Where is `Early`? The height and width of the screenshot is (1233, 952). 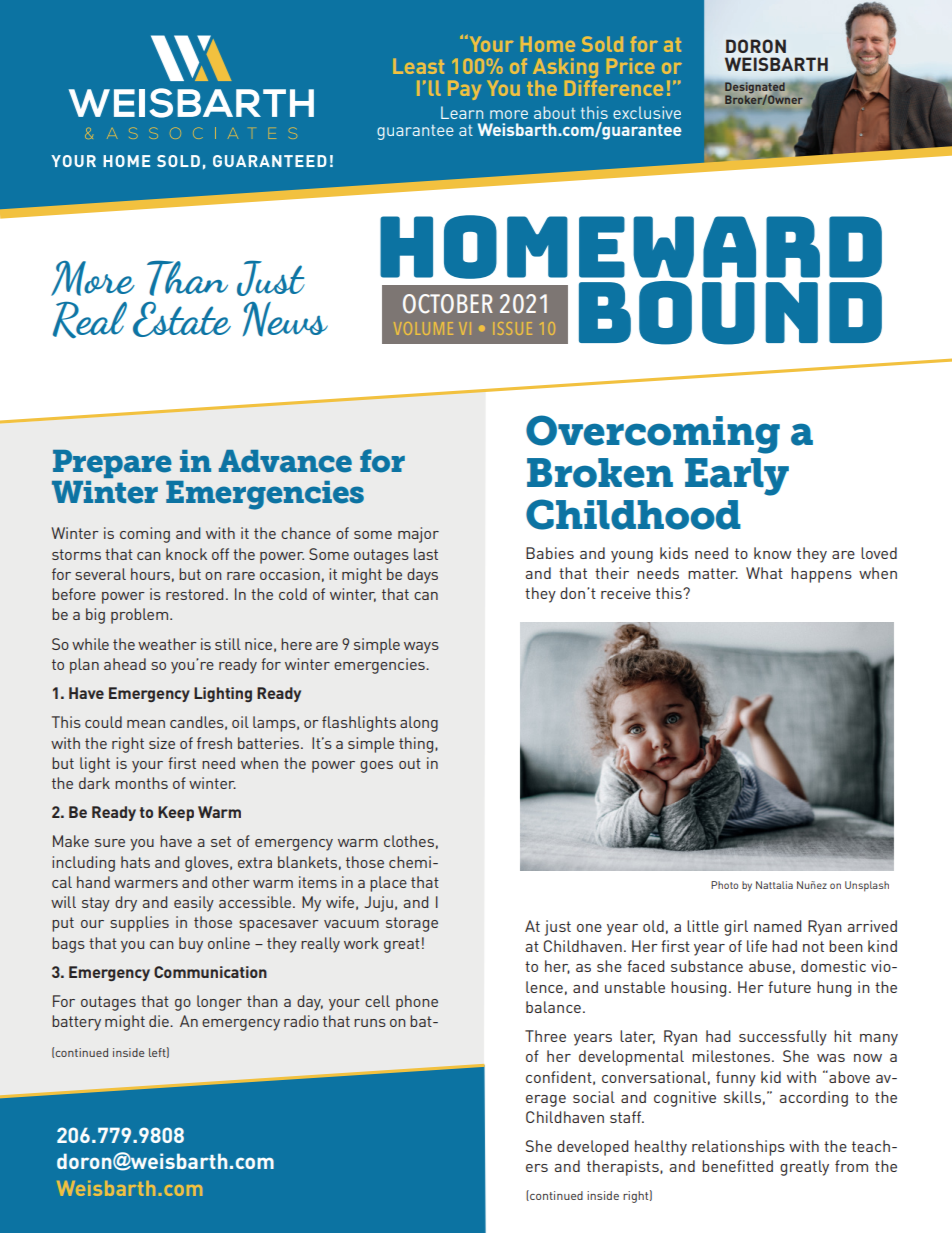
Early is located at coordinates (737, 477).
